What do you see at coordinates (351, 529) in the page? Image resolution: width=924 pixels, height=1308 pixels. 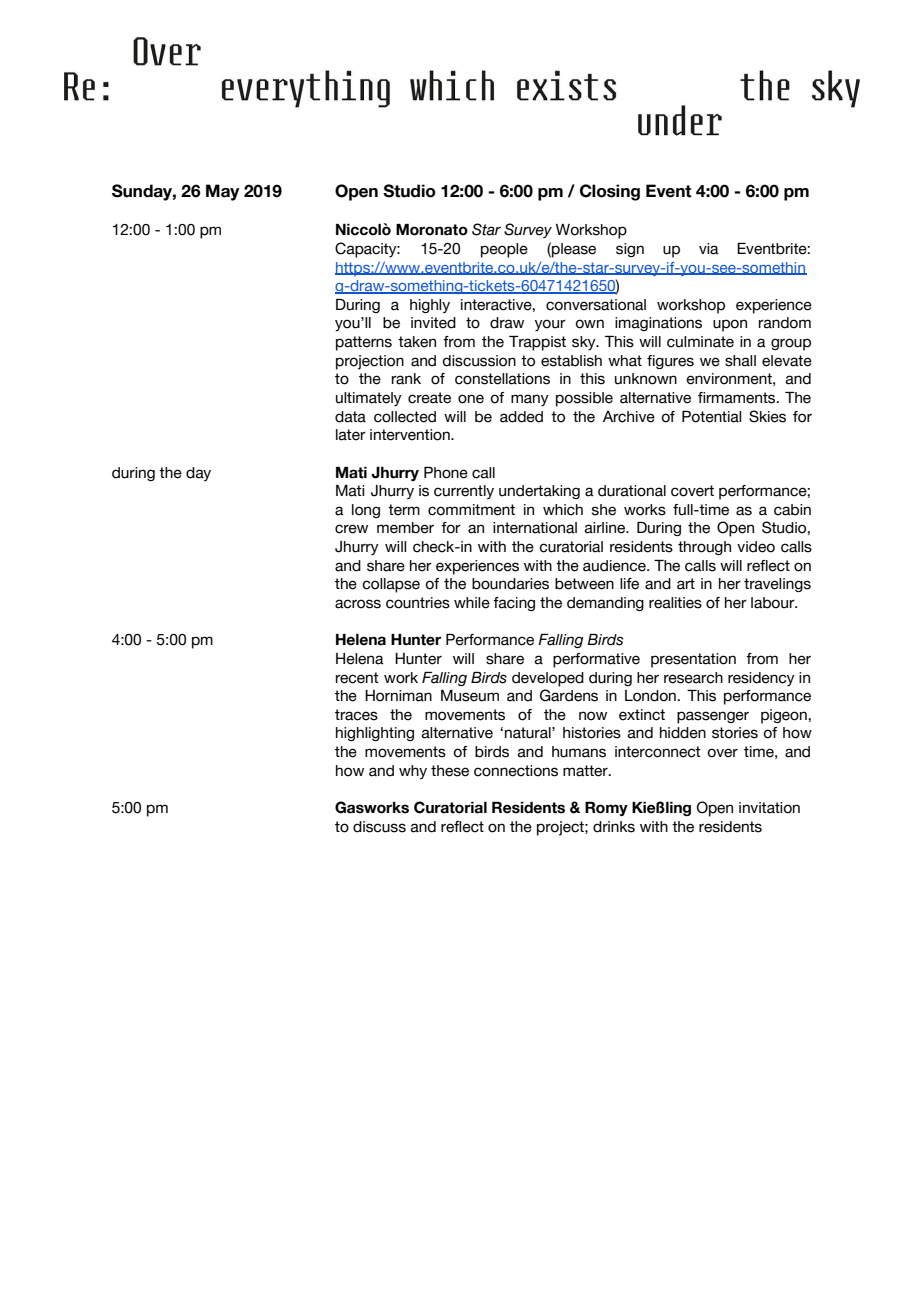 I see `crew` at bounding box center [351, 529].
